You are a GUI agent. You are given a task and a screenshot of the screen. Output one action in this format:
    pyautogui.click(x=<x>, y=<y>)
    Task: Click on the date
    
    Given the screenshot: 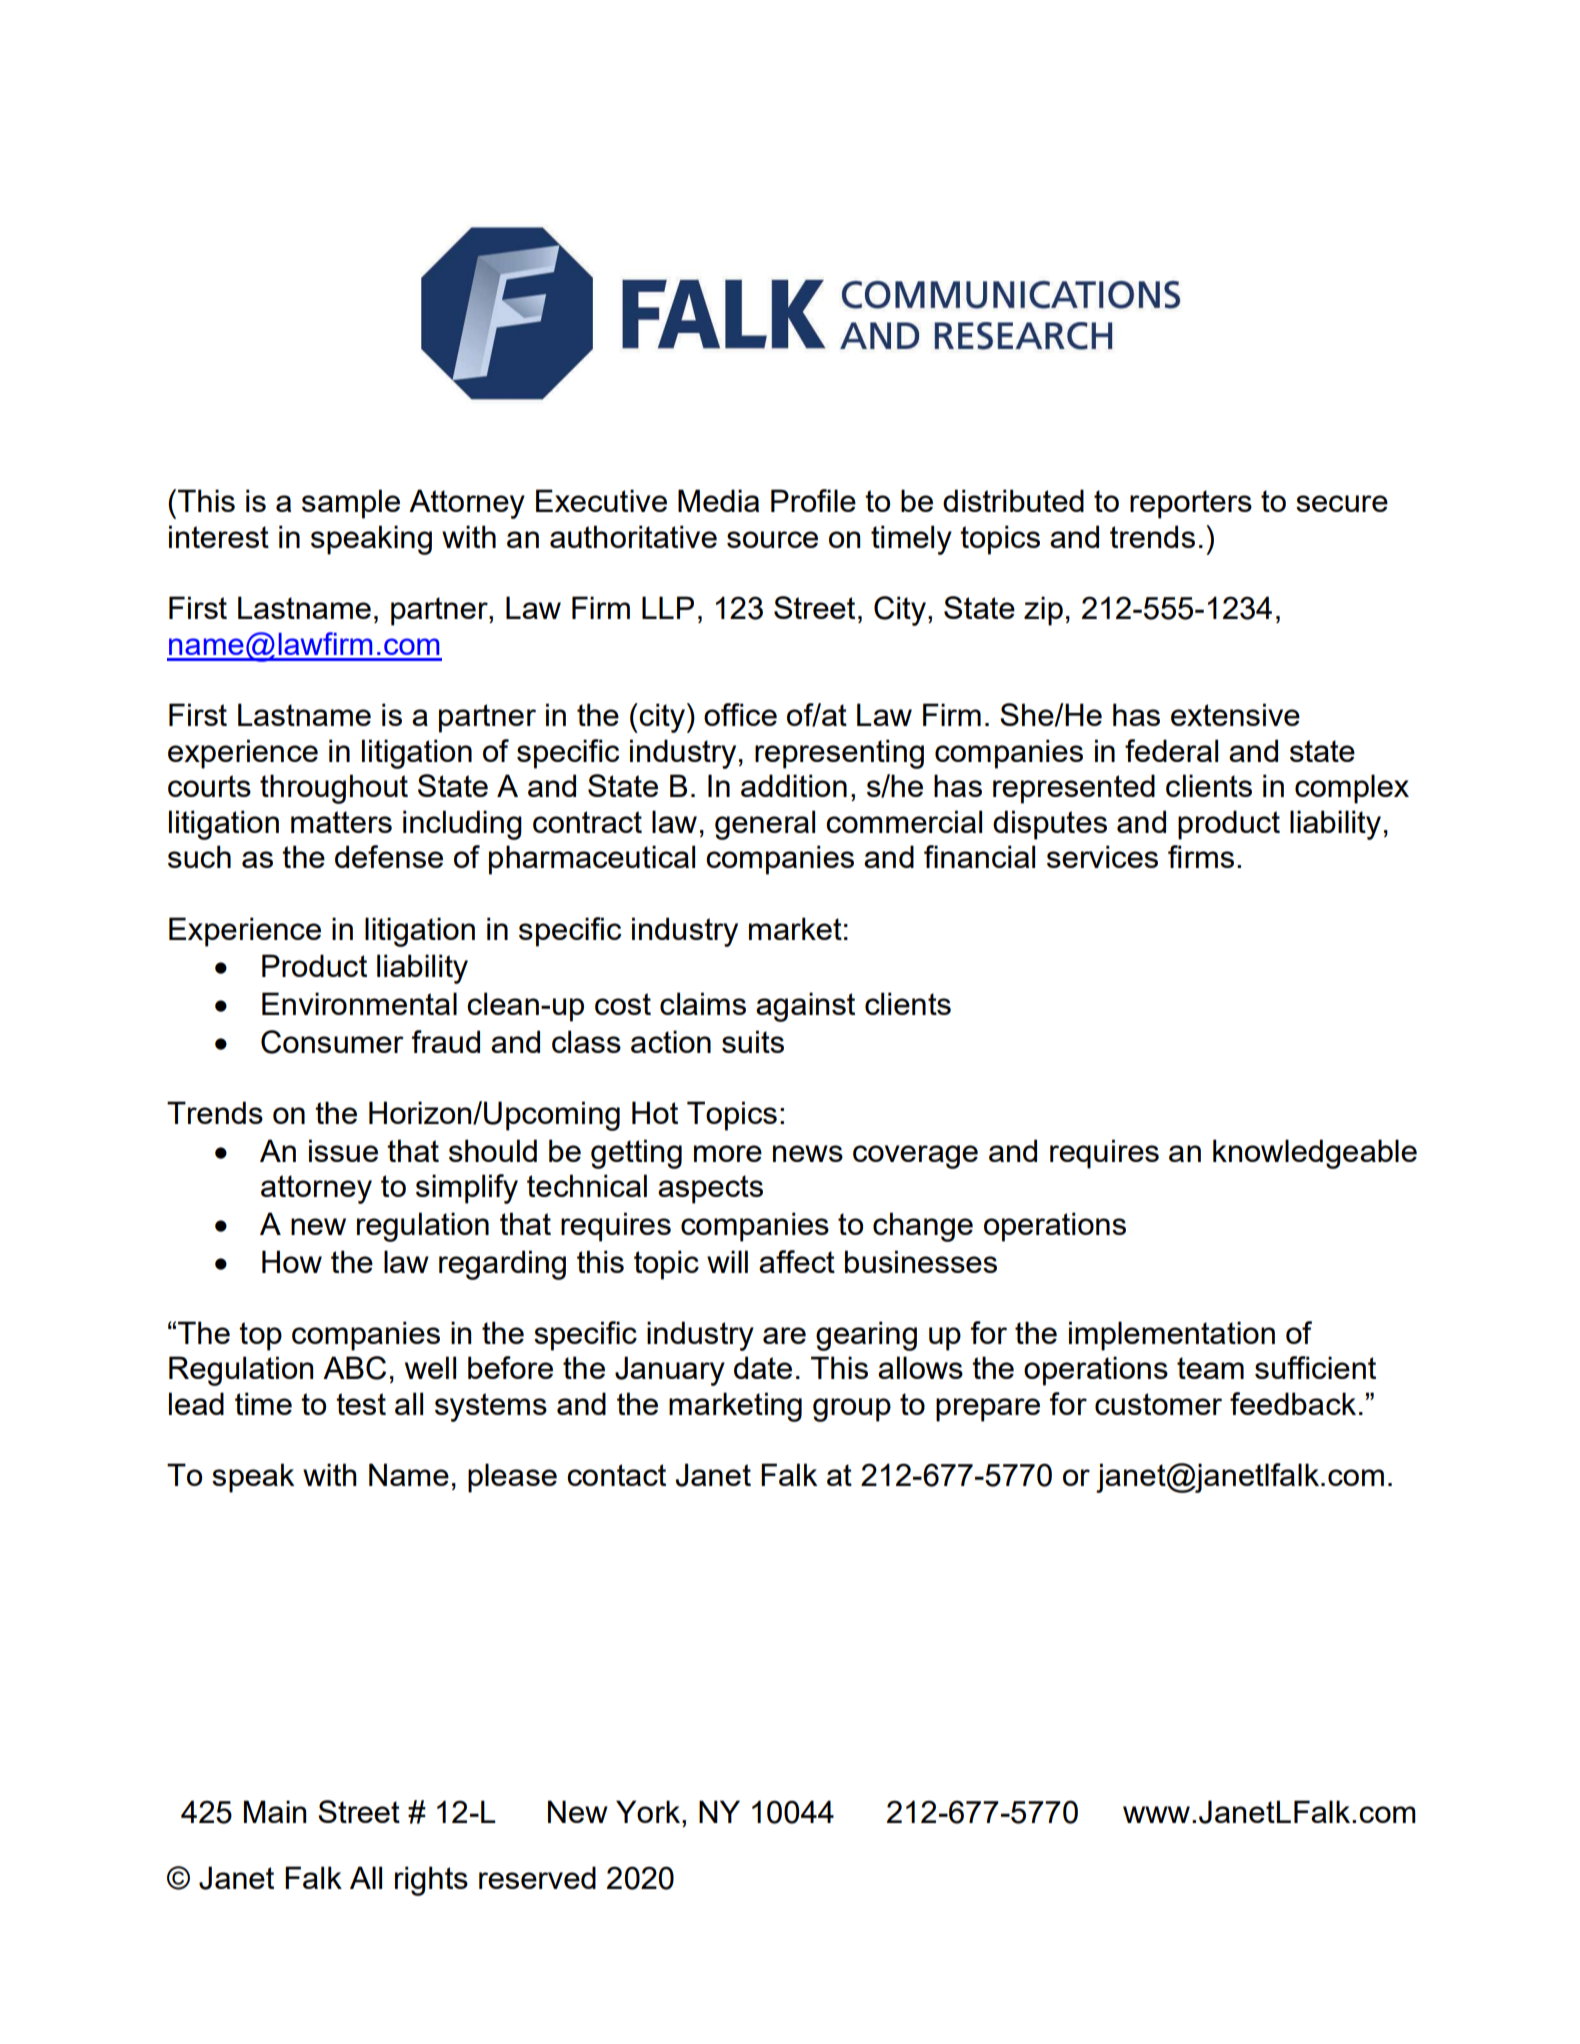 What is the action you would take?
    pyautogui.click(x=763, y=1367)
